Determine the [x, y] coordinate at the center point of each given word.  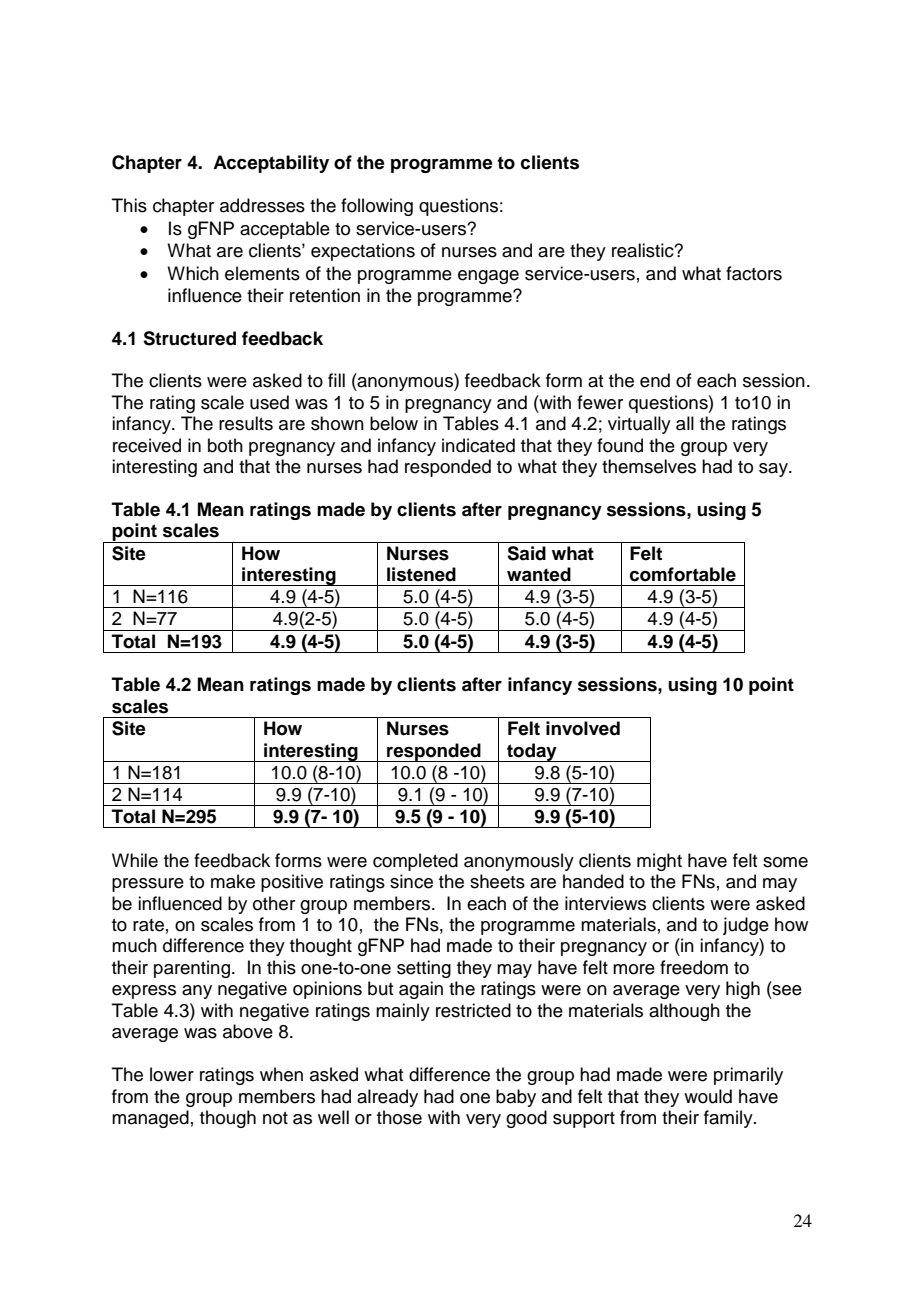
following [377, 207]
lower [172, 1074]
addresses [262, 205]
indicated [478, 445]
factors [754, 273]
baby [516, 1098]
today [532, 752]
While [135, 860]
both [225, 445]
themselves [649, 466]
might [659, 862]
